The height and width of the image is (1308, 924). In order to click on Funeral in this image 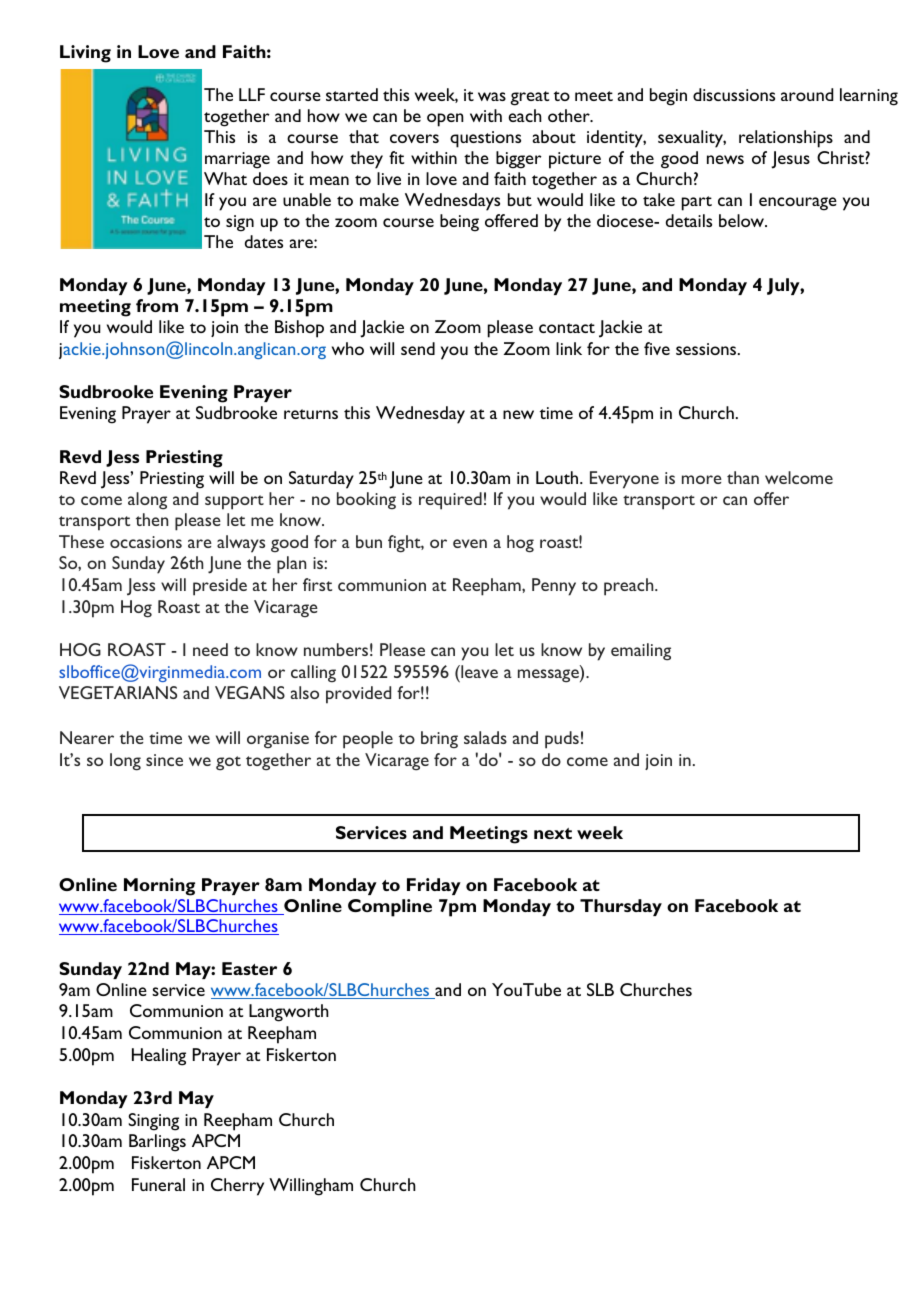, I will do `click(158, 1184)`.
